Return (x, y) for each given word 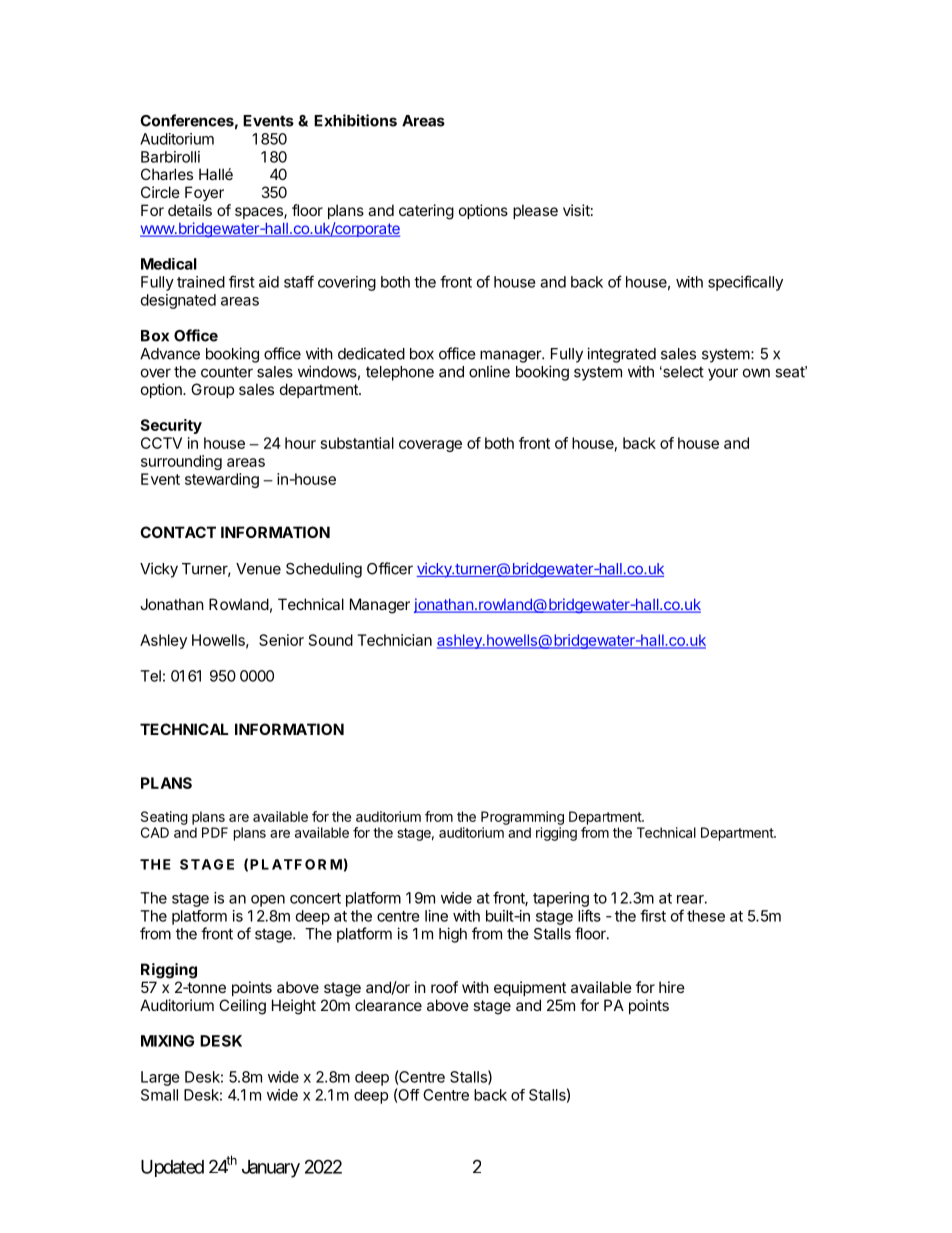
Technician (394, 640)
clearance (388, 1005)
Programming (522, 818)
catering (426, 212)
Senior (281, 640)
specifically (745, 283)
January (271, 1169)
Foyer (204, 193)
